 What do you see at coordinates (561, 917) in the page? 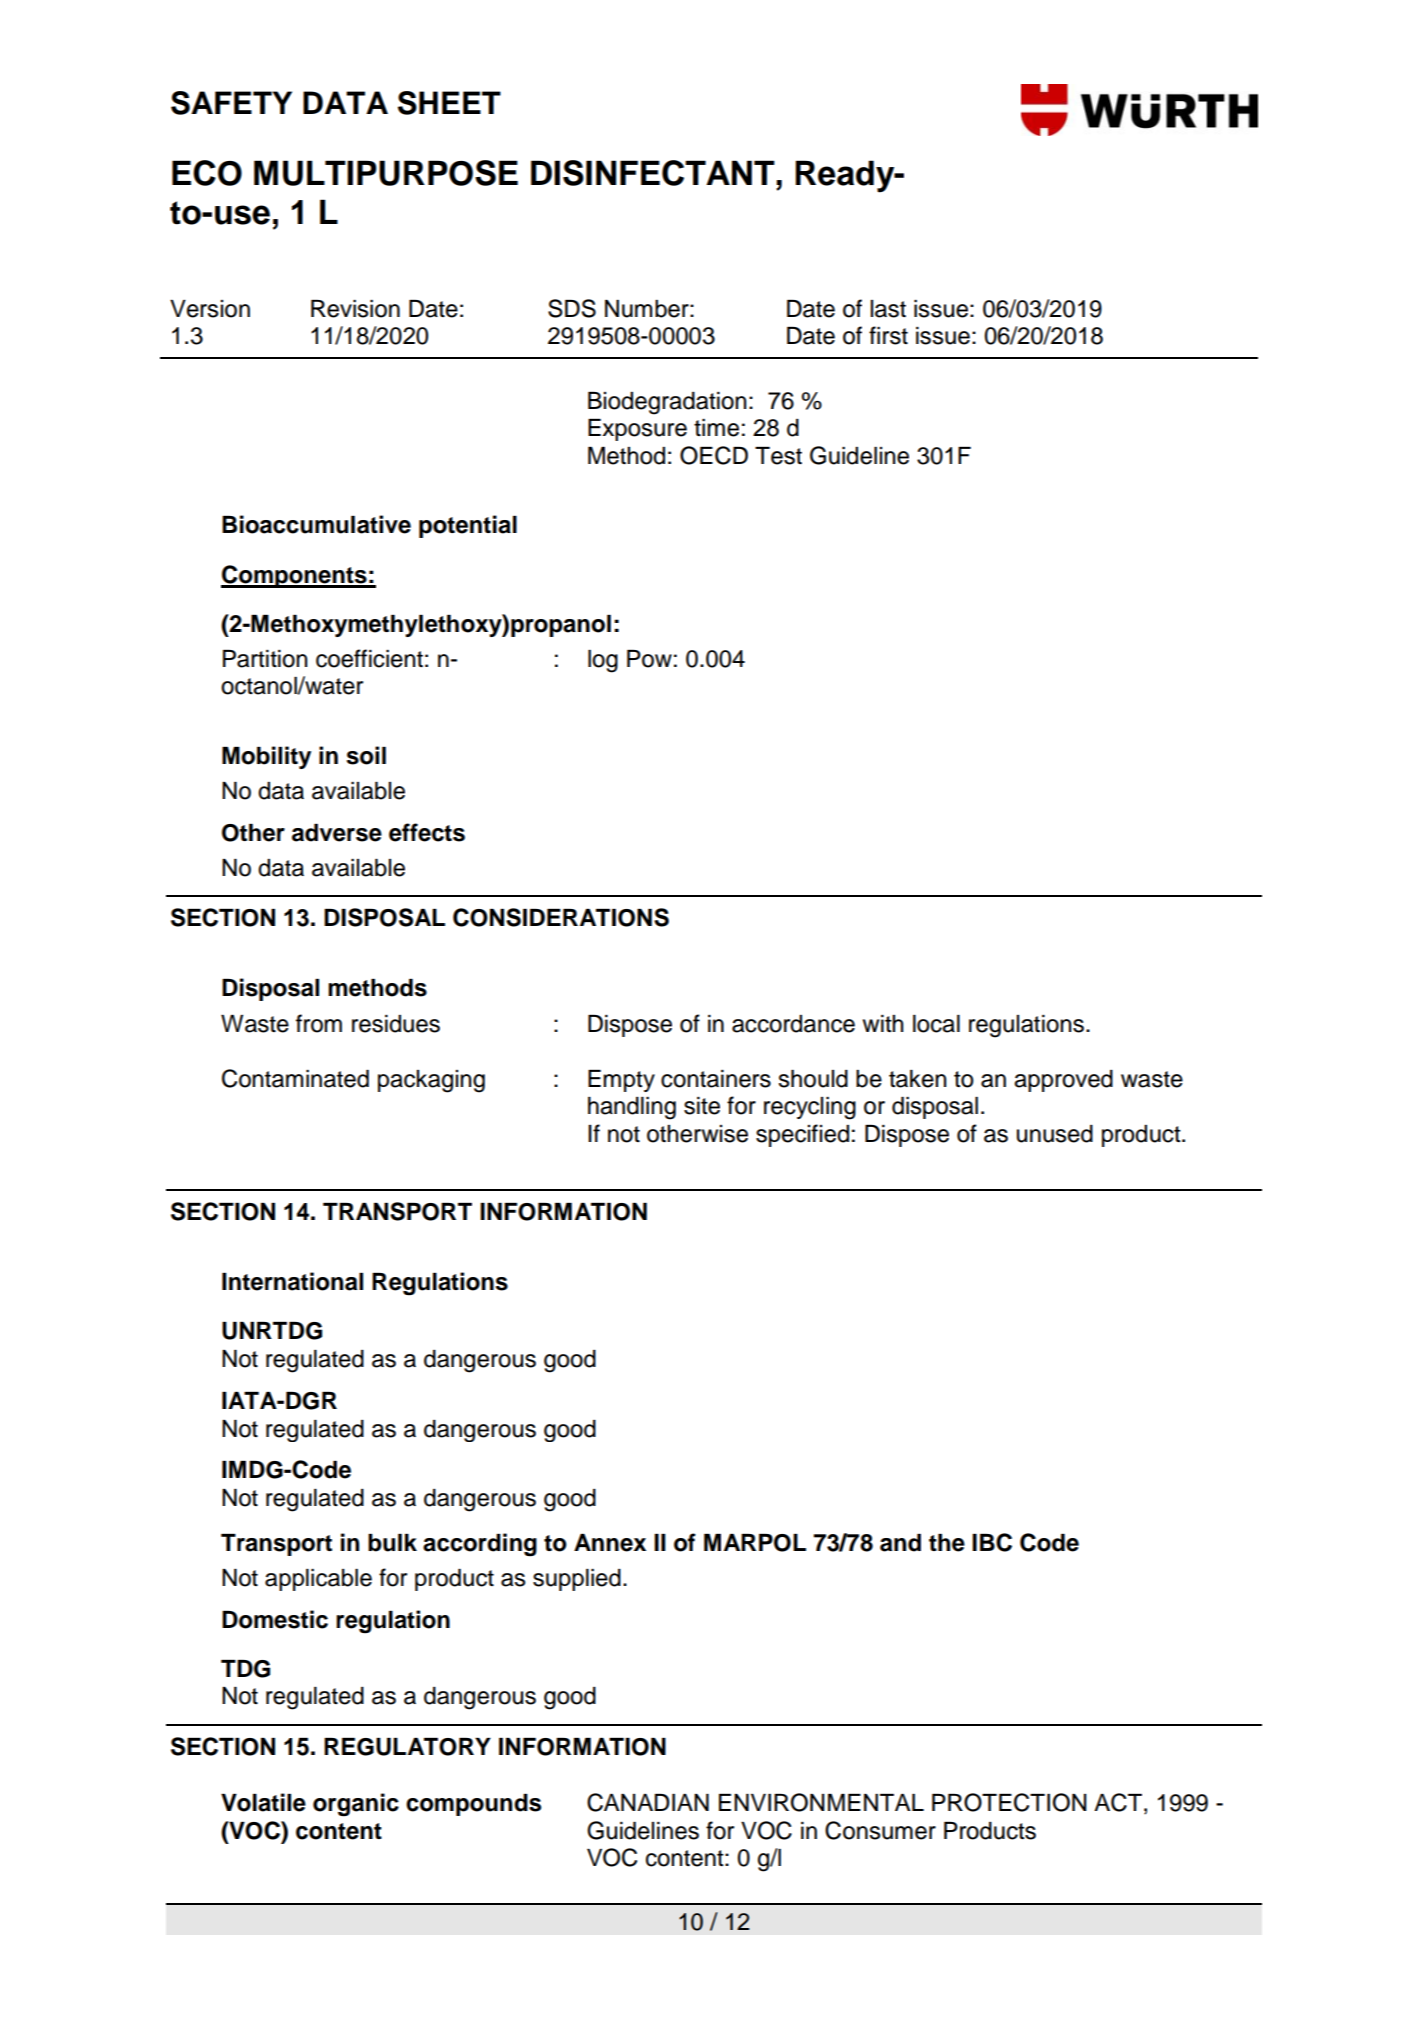
I see `CONSIDERATIONS` at bounding box center [561, 917].
